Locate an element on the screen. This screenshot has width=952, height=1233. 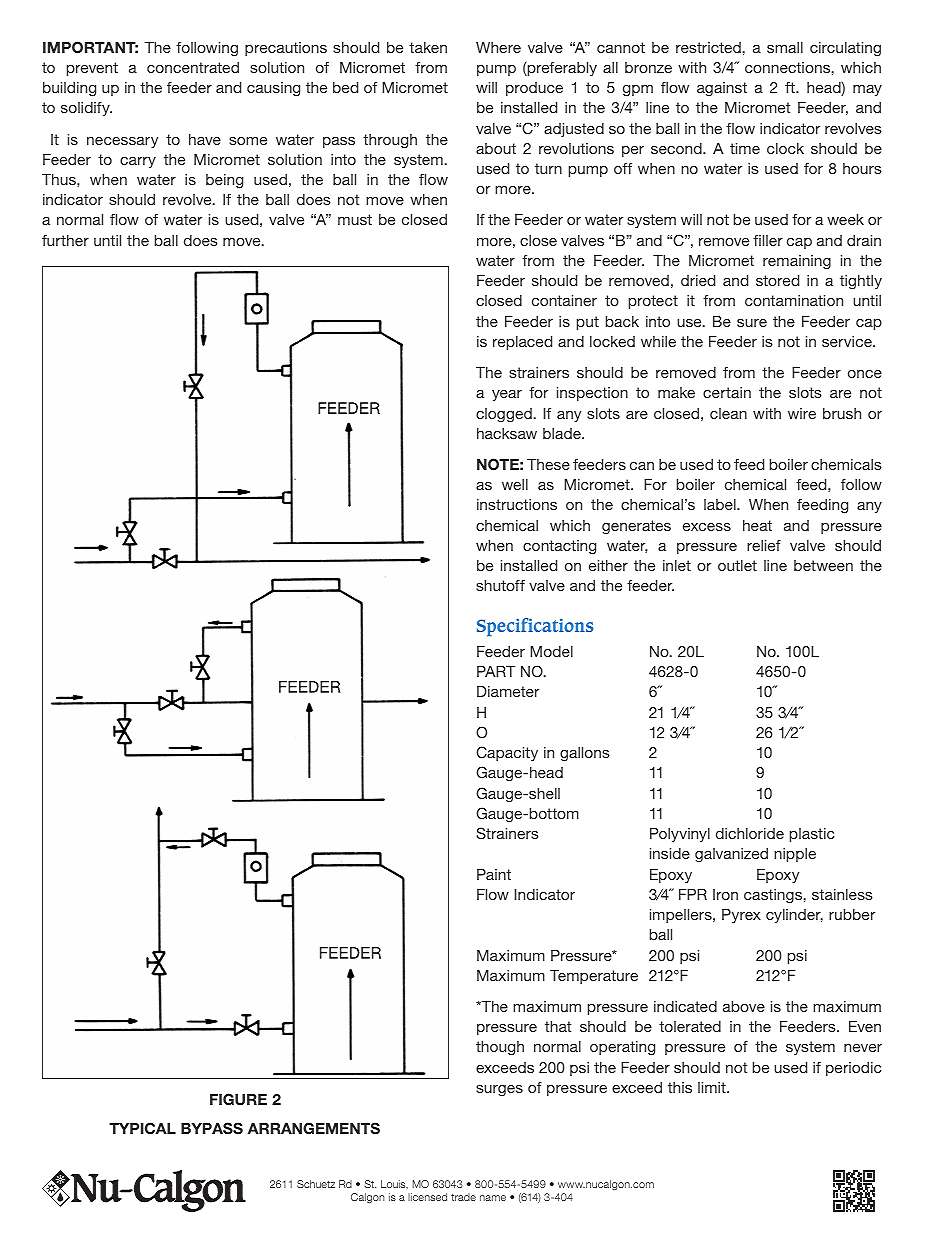
outlet is located at coordinates (737, 565).
